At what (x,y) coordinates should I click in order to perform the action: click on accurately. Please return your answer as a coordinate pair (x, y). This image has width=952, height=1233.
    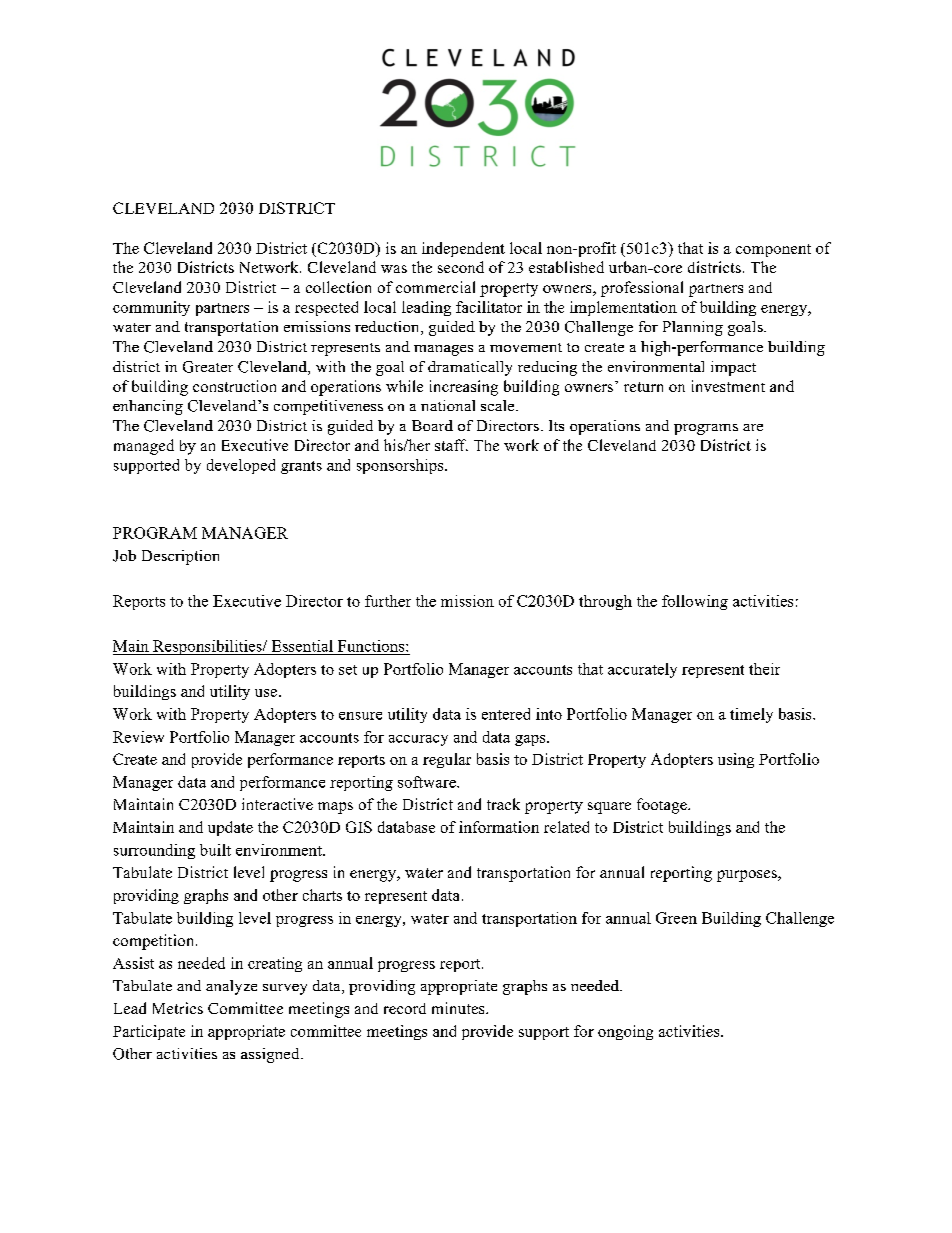
    Looking at the image, I should click on (642, 670).
